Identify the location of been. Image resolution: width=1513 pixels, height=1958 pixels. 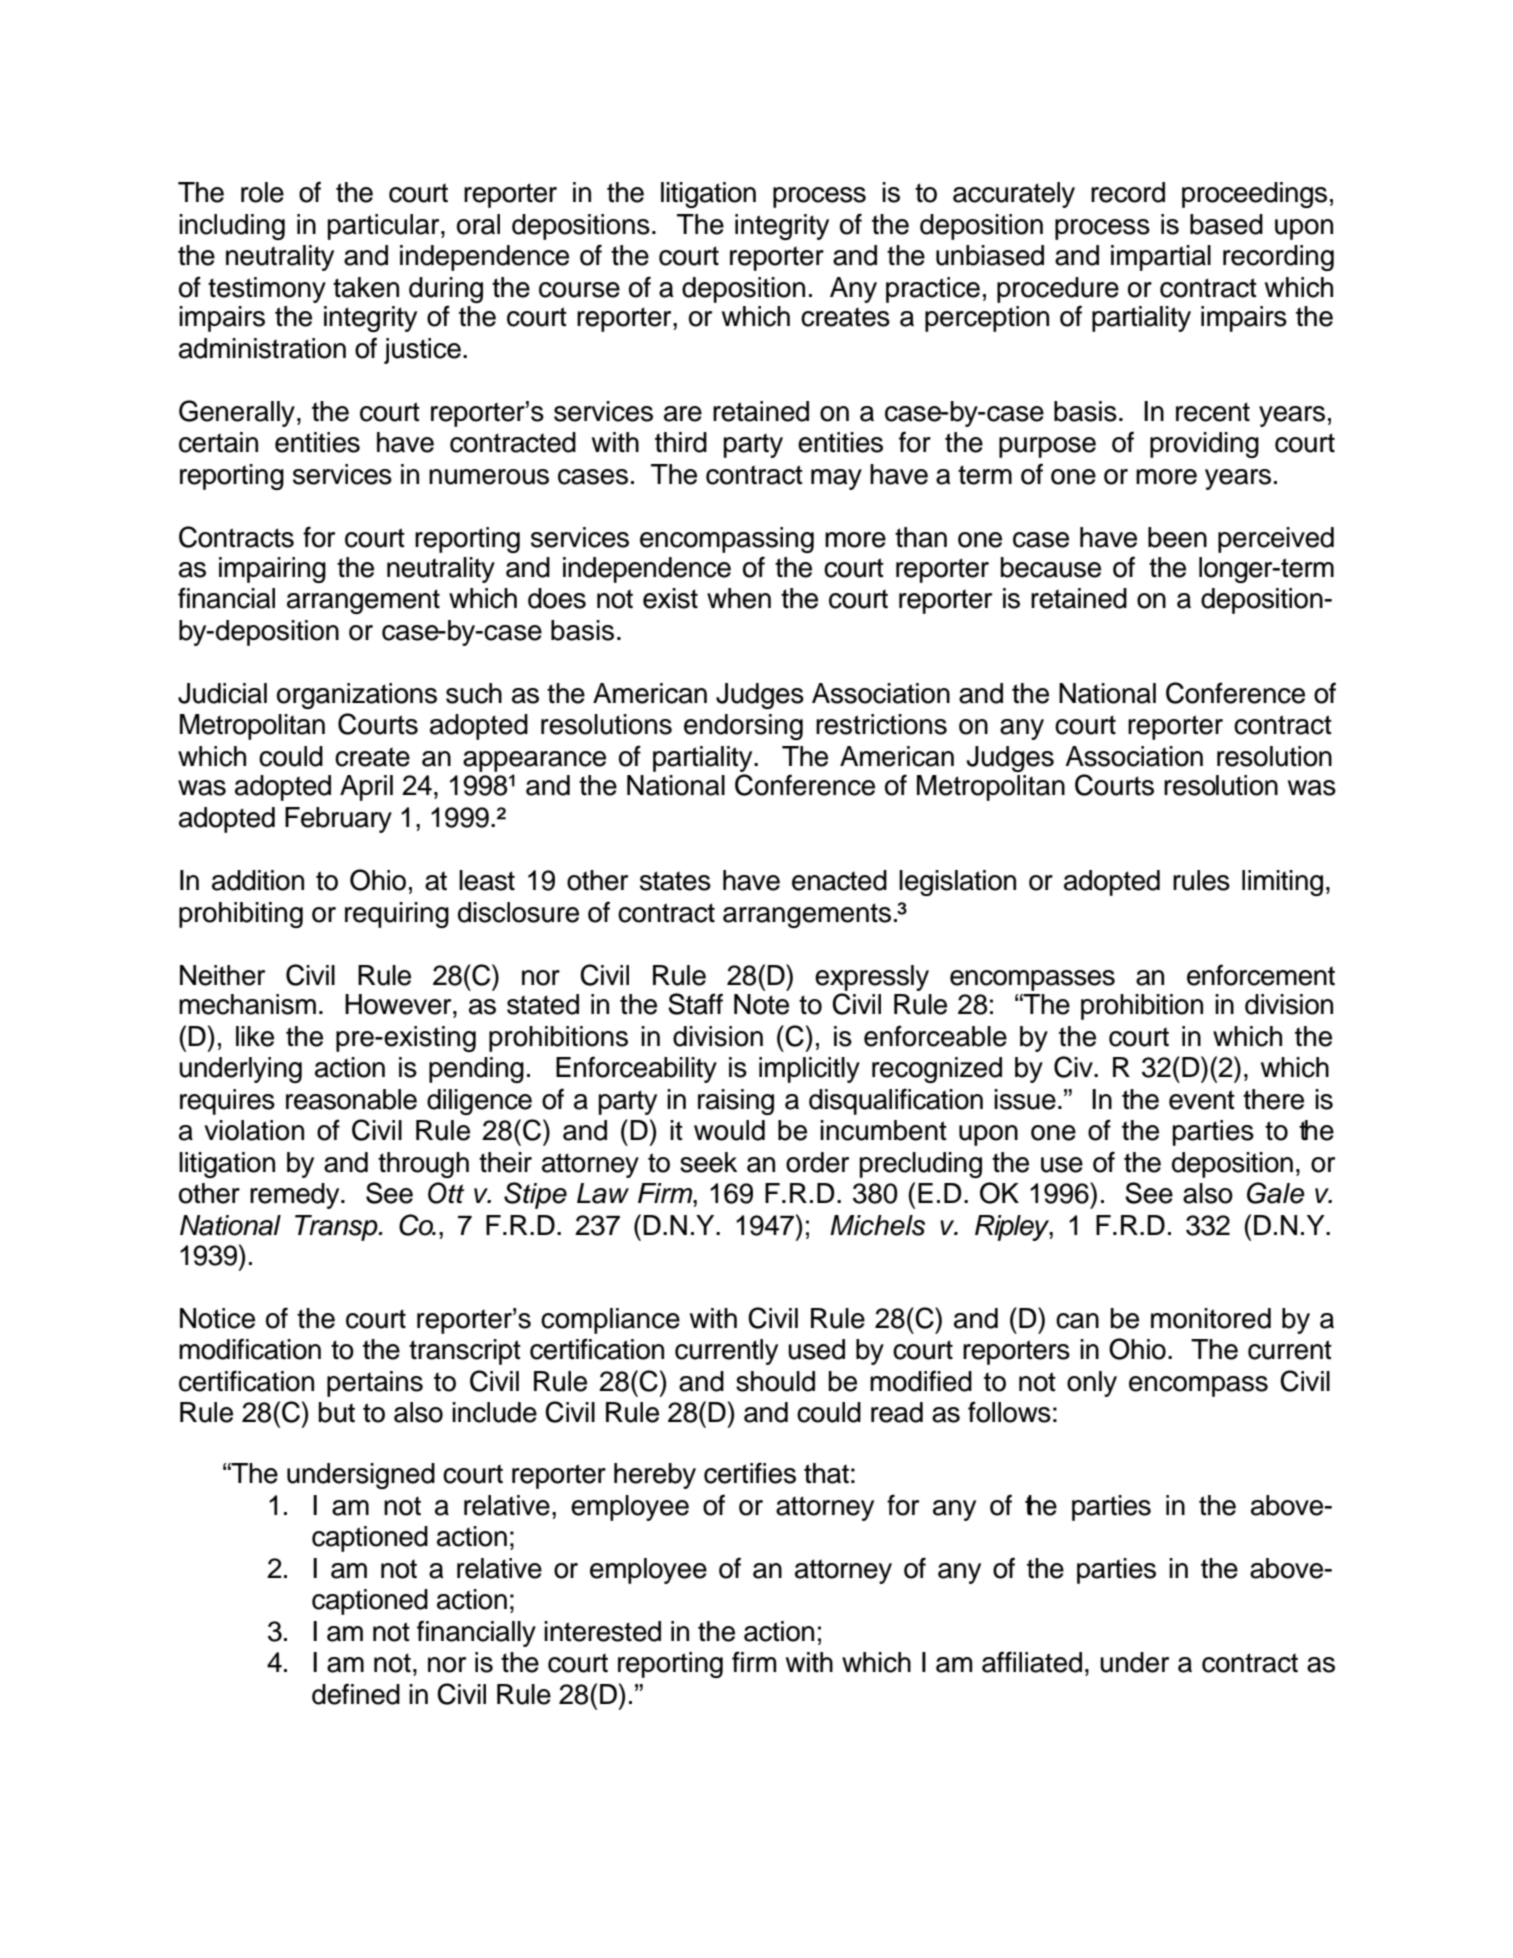
(1177, 537).
